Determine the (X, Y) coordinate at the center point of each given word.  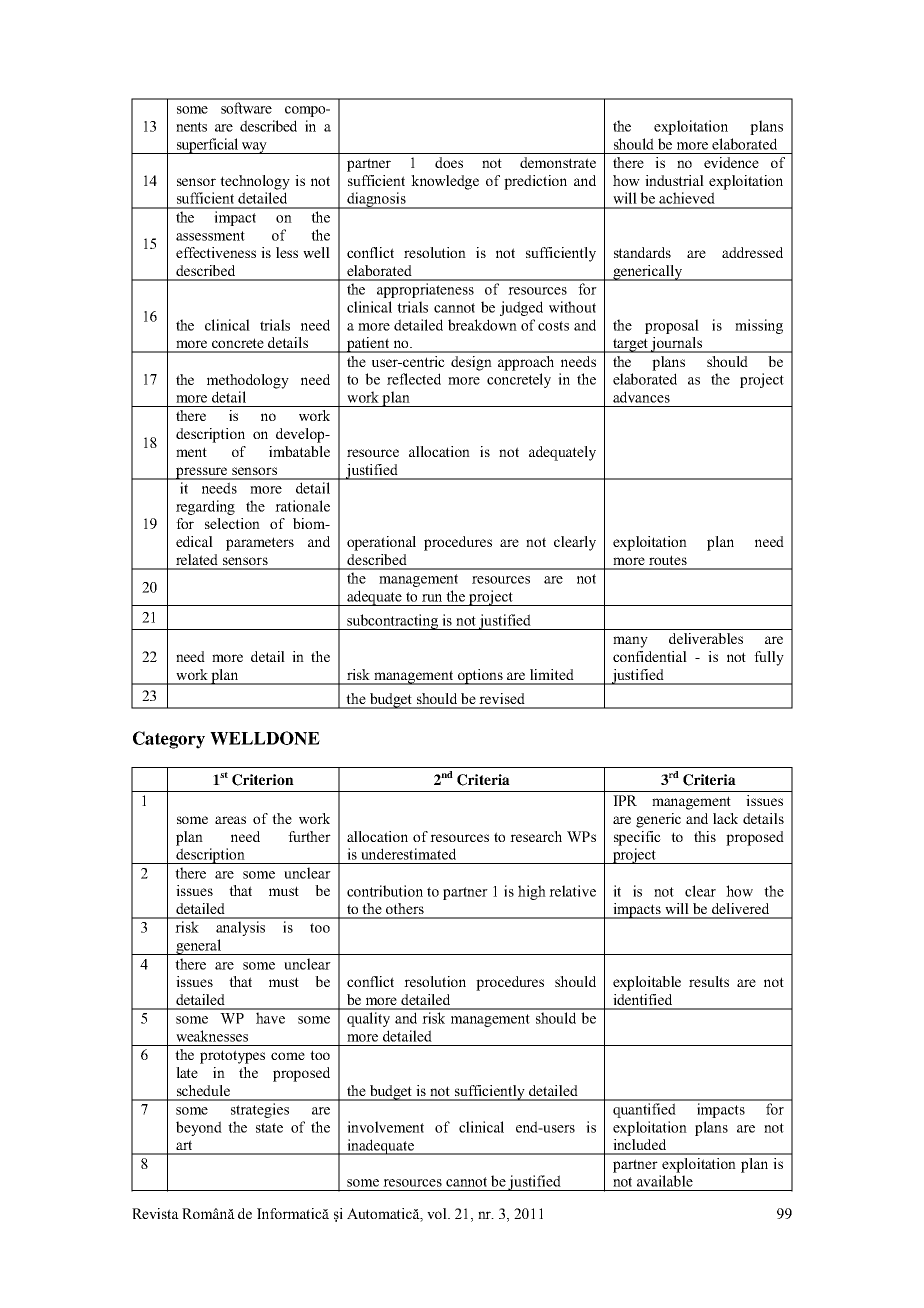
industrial (674, 180)
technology (255, 182)
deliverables (706, 638)
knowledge (445, 182)
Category (169, 740)
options (480, 677)
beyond (199, 1128)
